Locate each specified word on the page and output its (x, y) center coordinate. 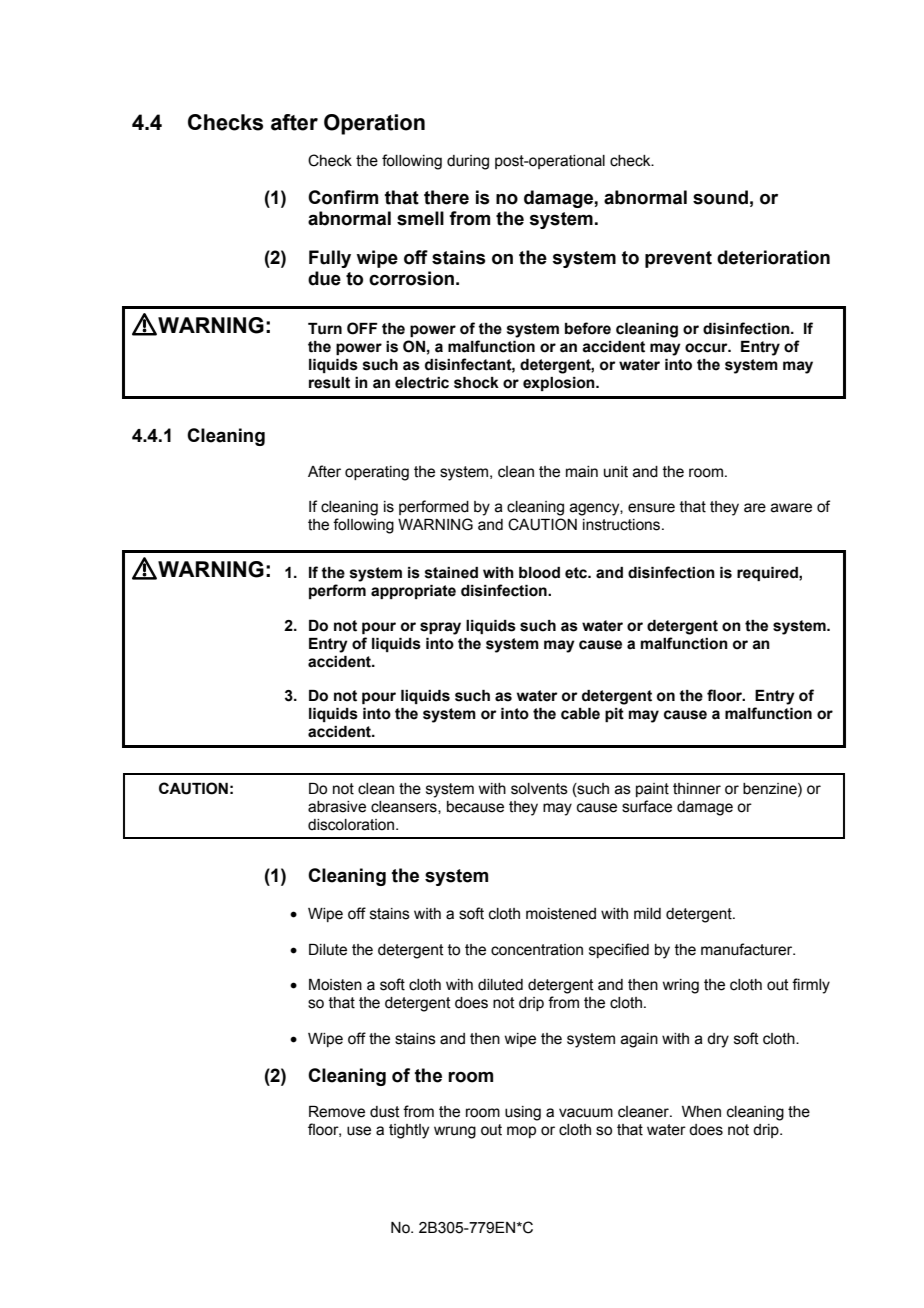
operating (377, 473)
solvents (539, 789)
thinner (697, 789)
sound (720, 197)
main (582, 472)
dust (385, 1112)
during (468, 162)
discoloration (352, 825)
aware (791, 508)
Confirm (343, 197)
